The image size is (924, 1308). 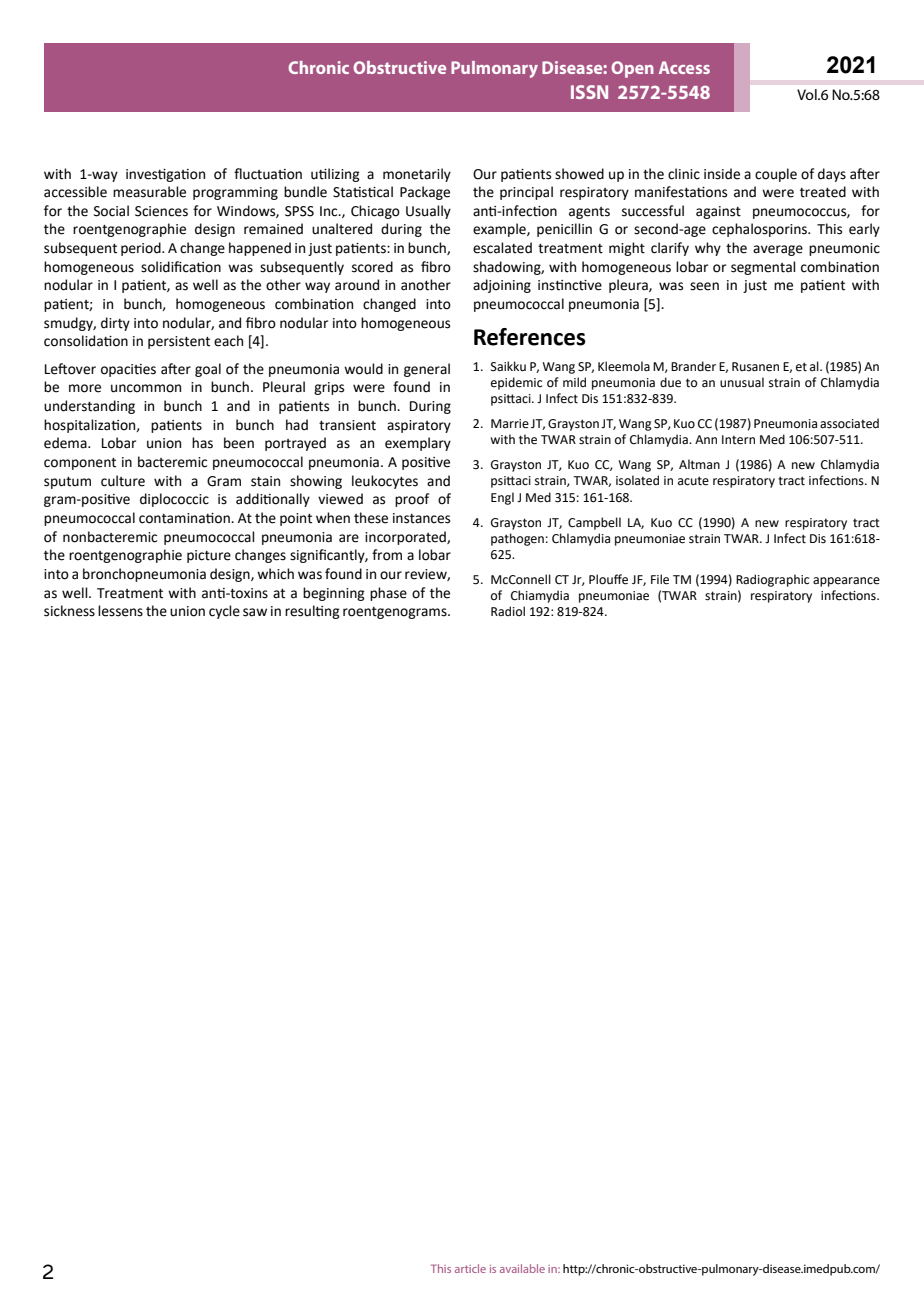 I want to click on lessens, so click(x=120, y=611).
